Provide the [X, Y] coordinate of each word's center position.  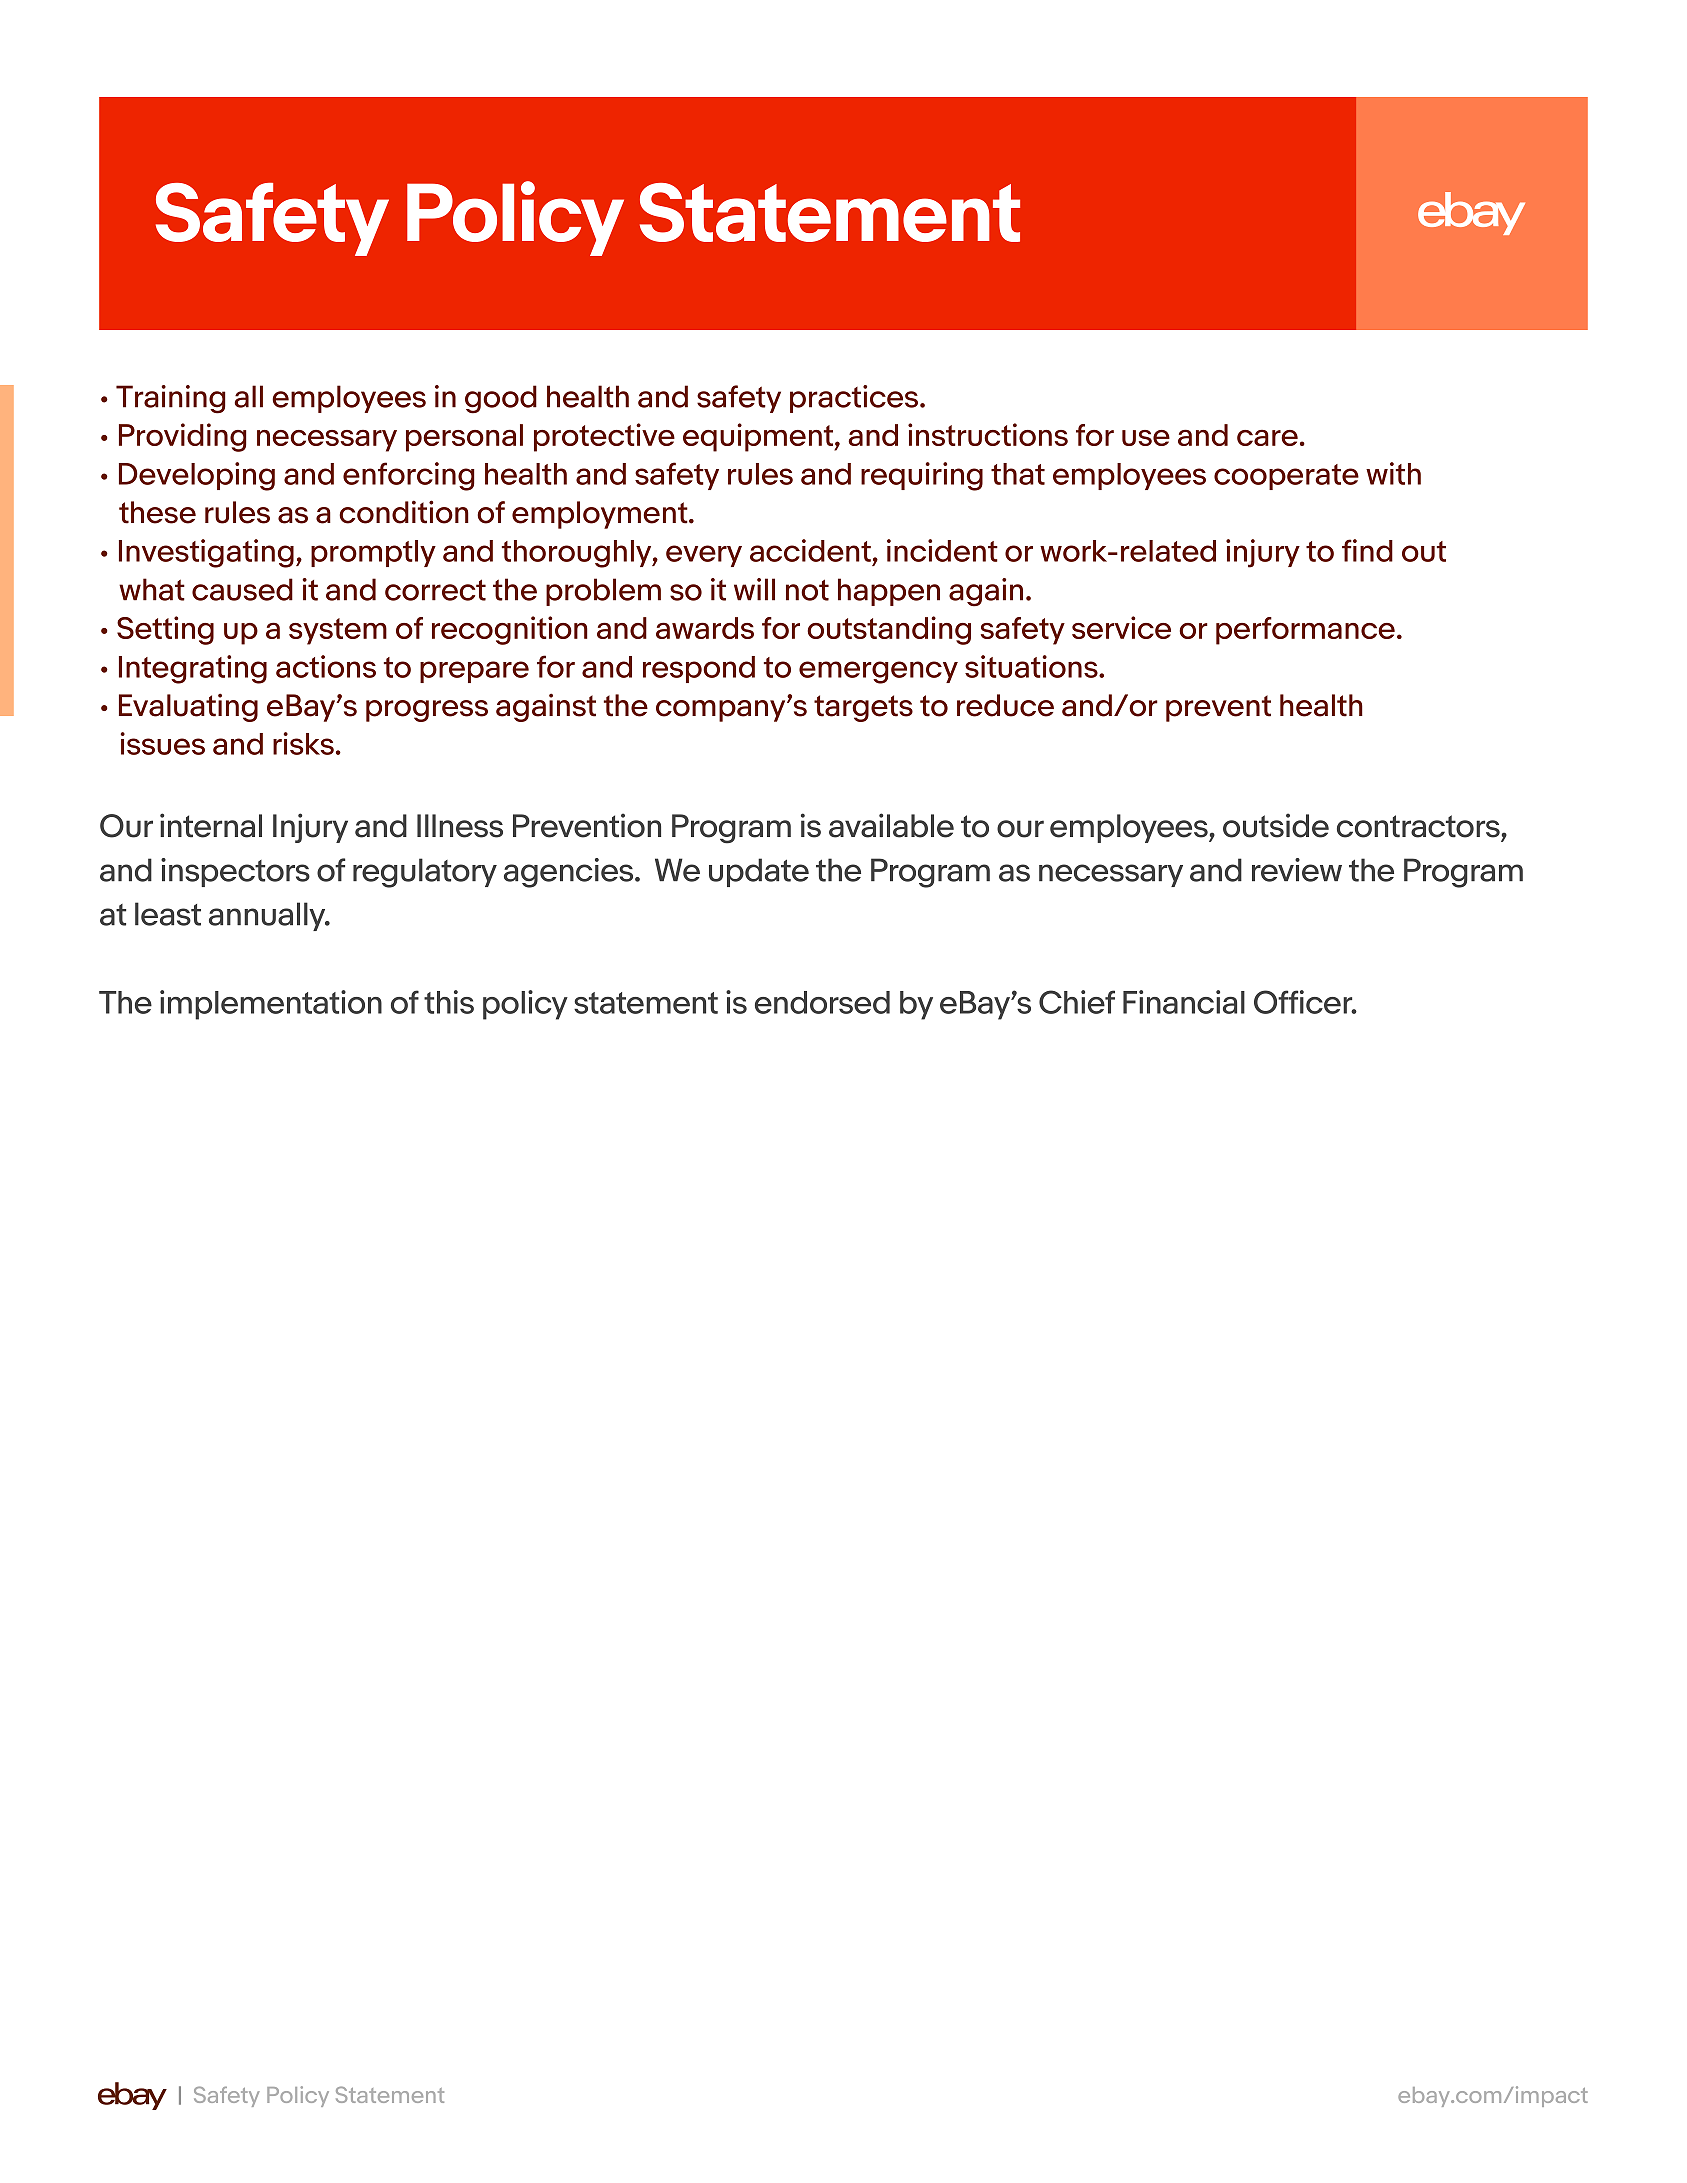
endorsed [822, 1002]
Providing [183, 437]
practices [855, 399]
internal [211, 825]
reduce [1005, 705]
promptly [373, 553]
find [1367, 550]
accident [810, 550]
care [1267, 437]
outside [1276, 825]
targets [863, 708]
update [759, 872]
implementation [271, 1005]
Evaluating [188, 707]
